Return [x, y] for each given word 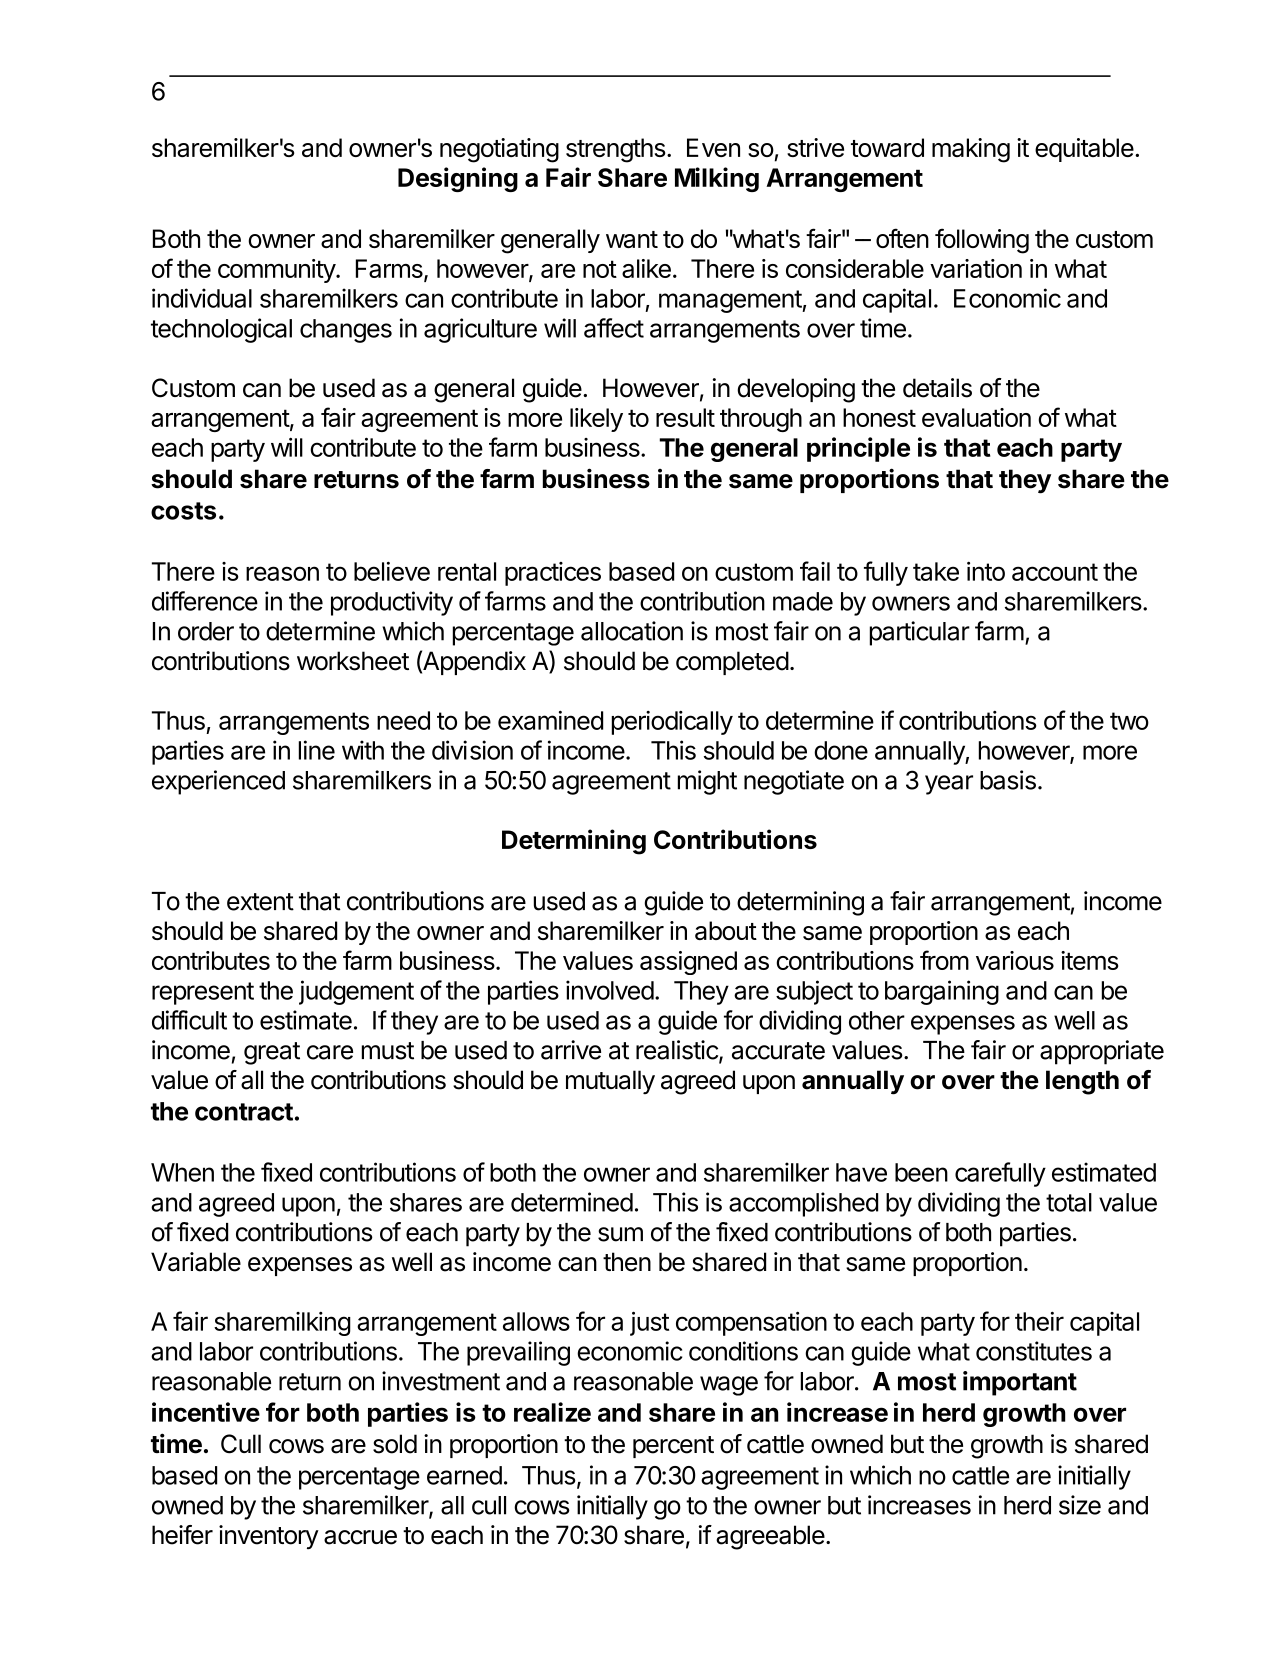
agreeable [770, 1537]
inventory [269, 1537]
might [707, 782]
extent [260, 902]
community [277, 271]
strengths [616, 150]
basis [1008, 780]
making [971, 150]
